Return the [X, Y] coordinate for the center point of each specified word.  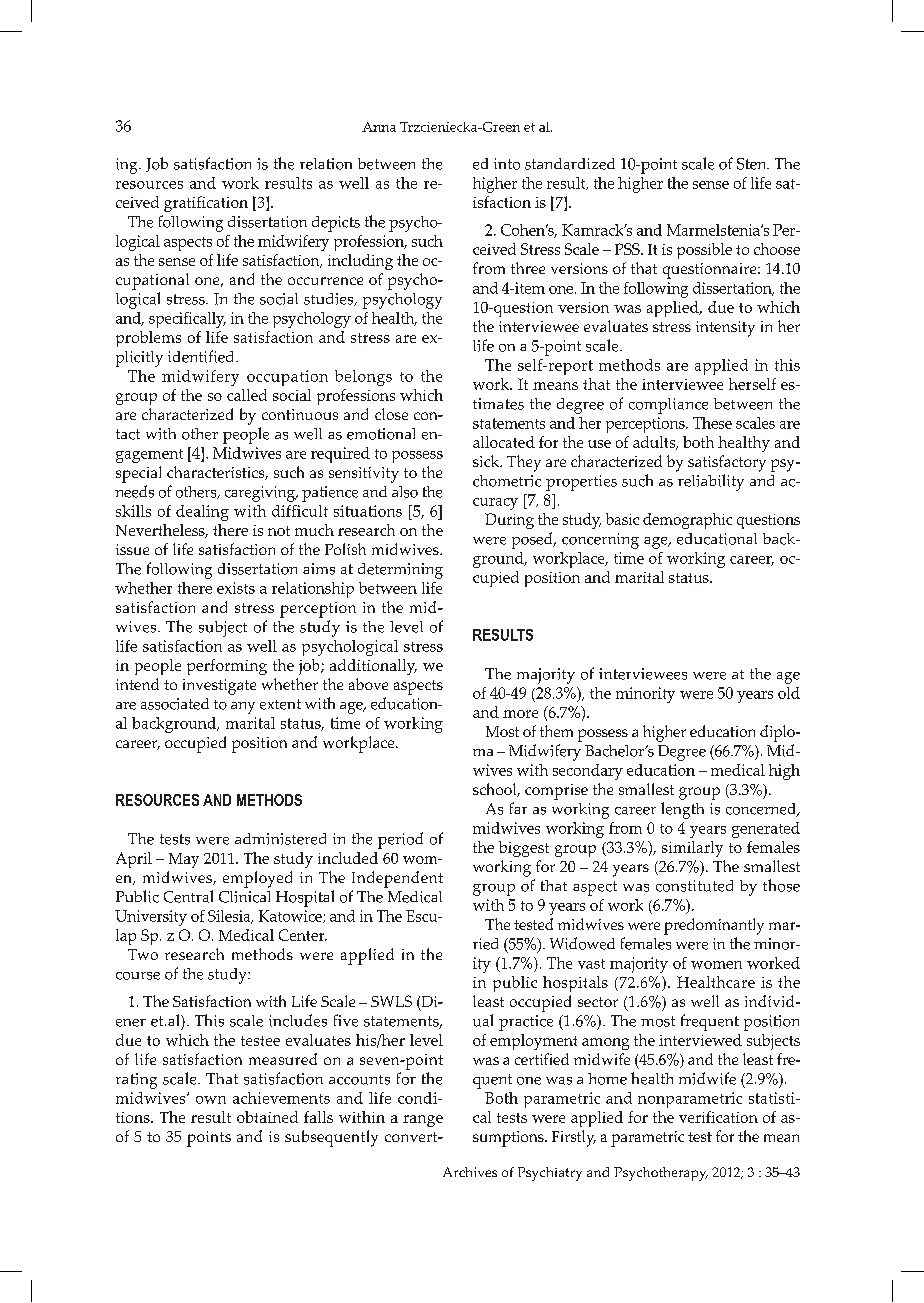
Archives [470, 1172]
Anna [379, 127]
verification [718, 1117]
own [211, 1100]
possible [704, 251]
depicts [336, 224]
